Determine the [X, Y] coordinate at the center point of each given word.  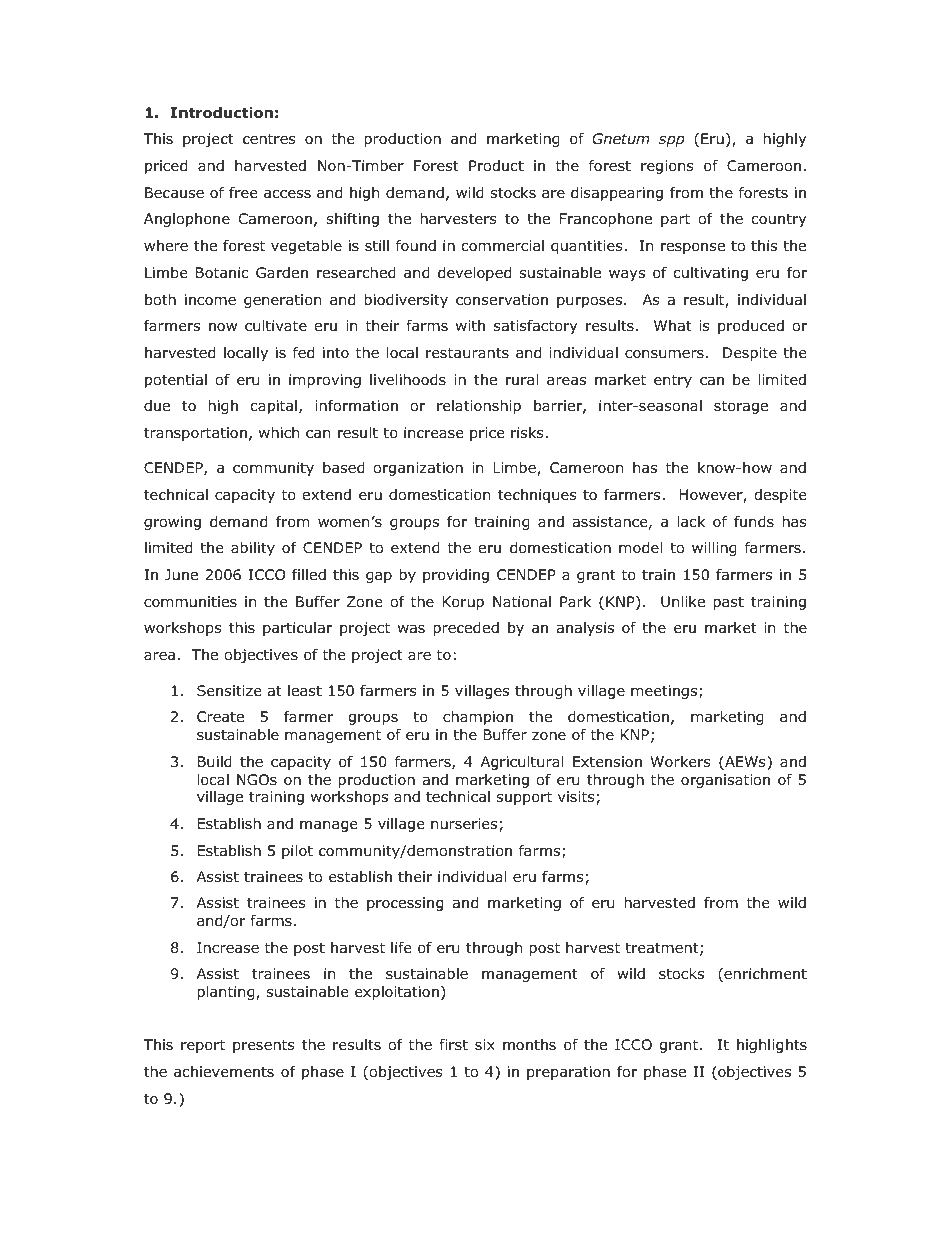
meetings [665, 692]
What [673, 326]
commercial [502, 246]
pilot [297, 852]
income [210, 300]
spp [671, 141]
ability [253, 549]
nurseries [464, 824]
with [470, 325]
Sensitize [229, 690]
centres [269, 138]
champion [478, 718]
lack [691, 522]
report [203, 1046]
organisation [725, 781]
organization [418, 469]
